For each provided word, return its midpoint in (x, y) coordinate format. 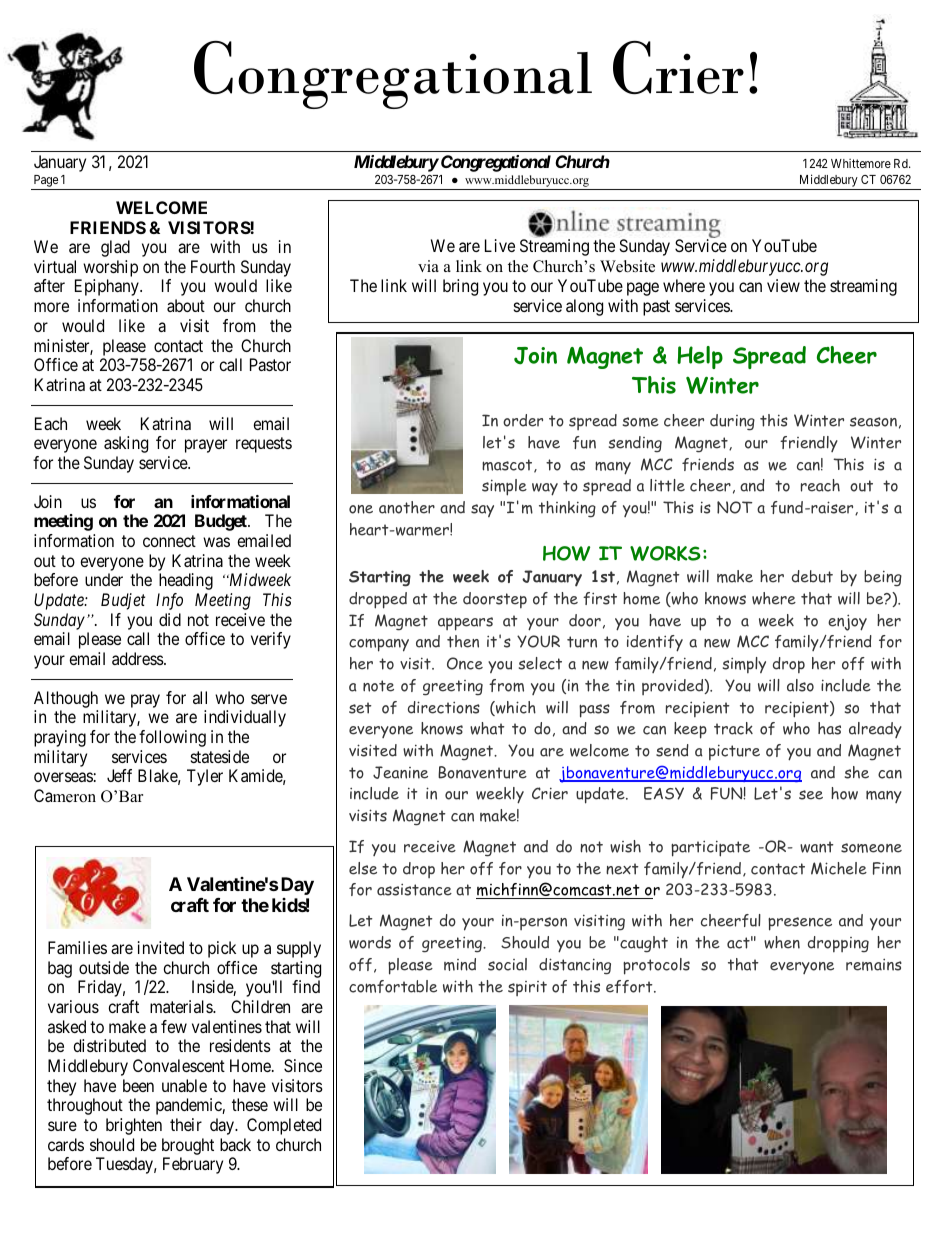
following (172, 738)
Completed (284, 1126)
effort (630, 986)
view (783, 285)
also (800, 685)
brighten (134, 1126)
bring (460, 287)
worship (109, 270)
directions (444, 707)
